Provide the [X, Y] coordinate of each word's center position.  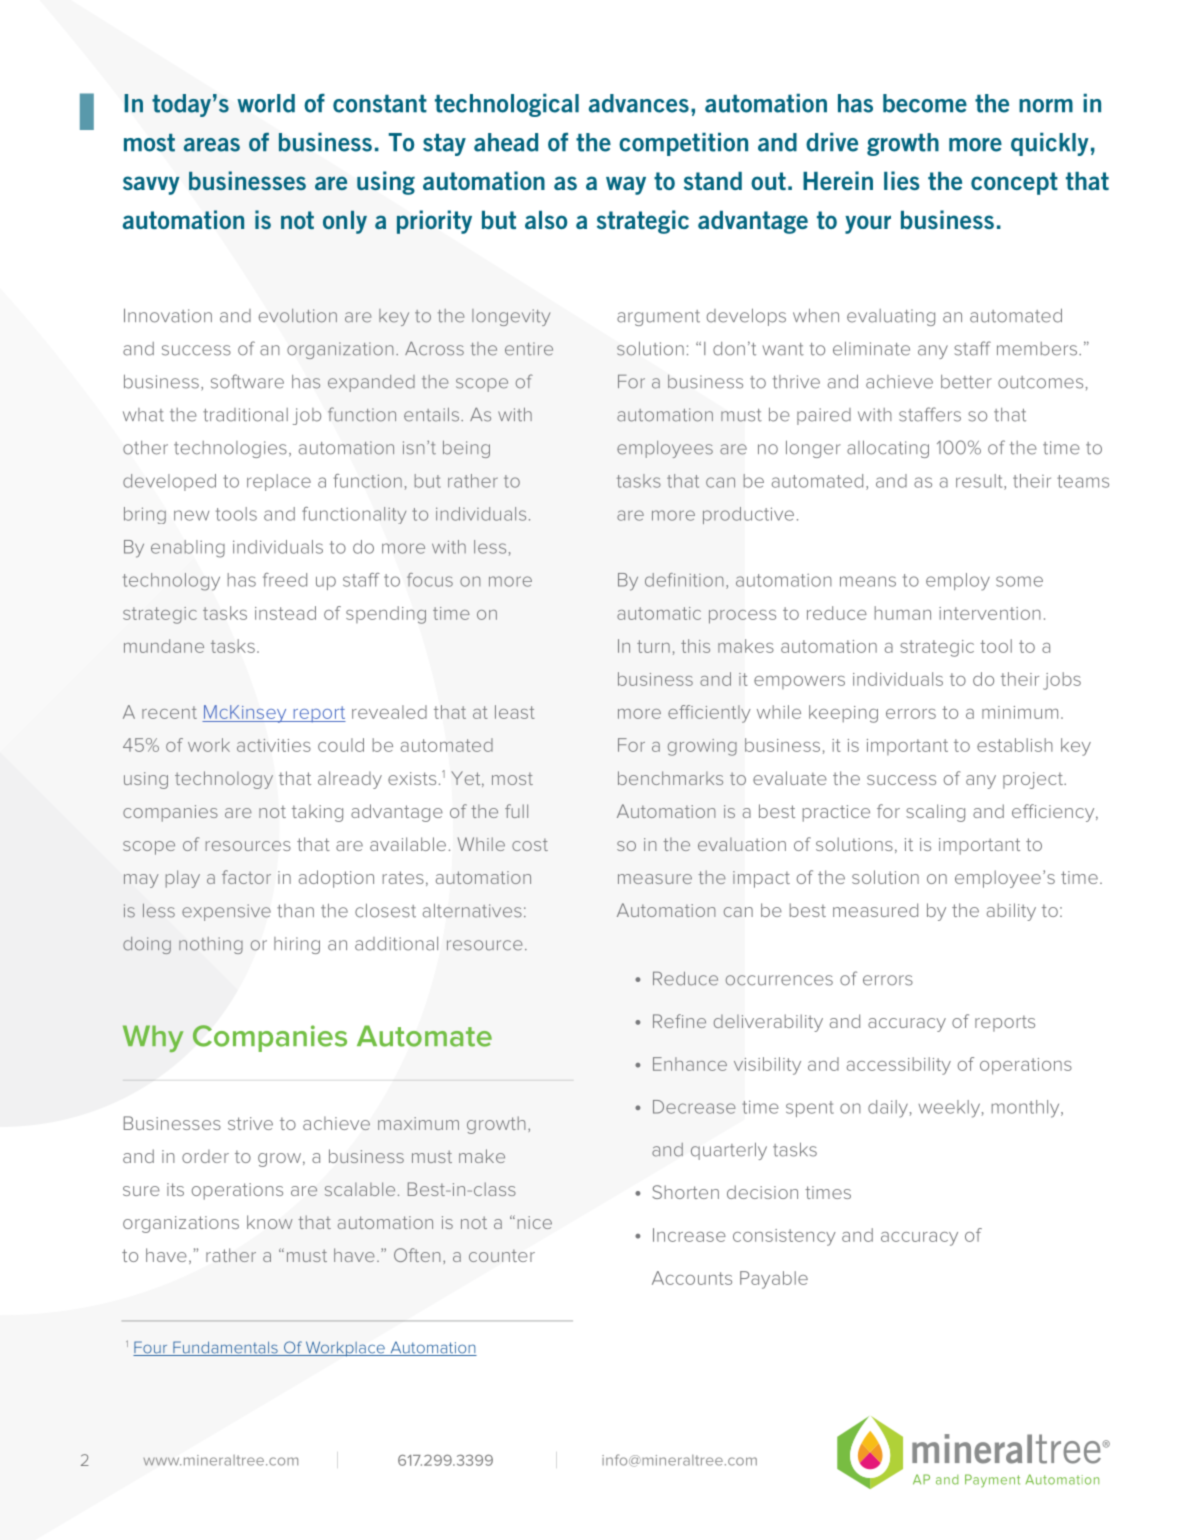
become [925, 103]
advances [639, 103]
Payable [774, 1280]
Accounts [692, 1278]
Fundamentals [225, 1348]
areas [212, 145]
